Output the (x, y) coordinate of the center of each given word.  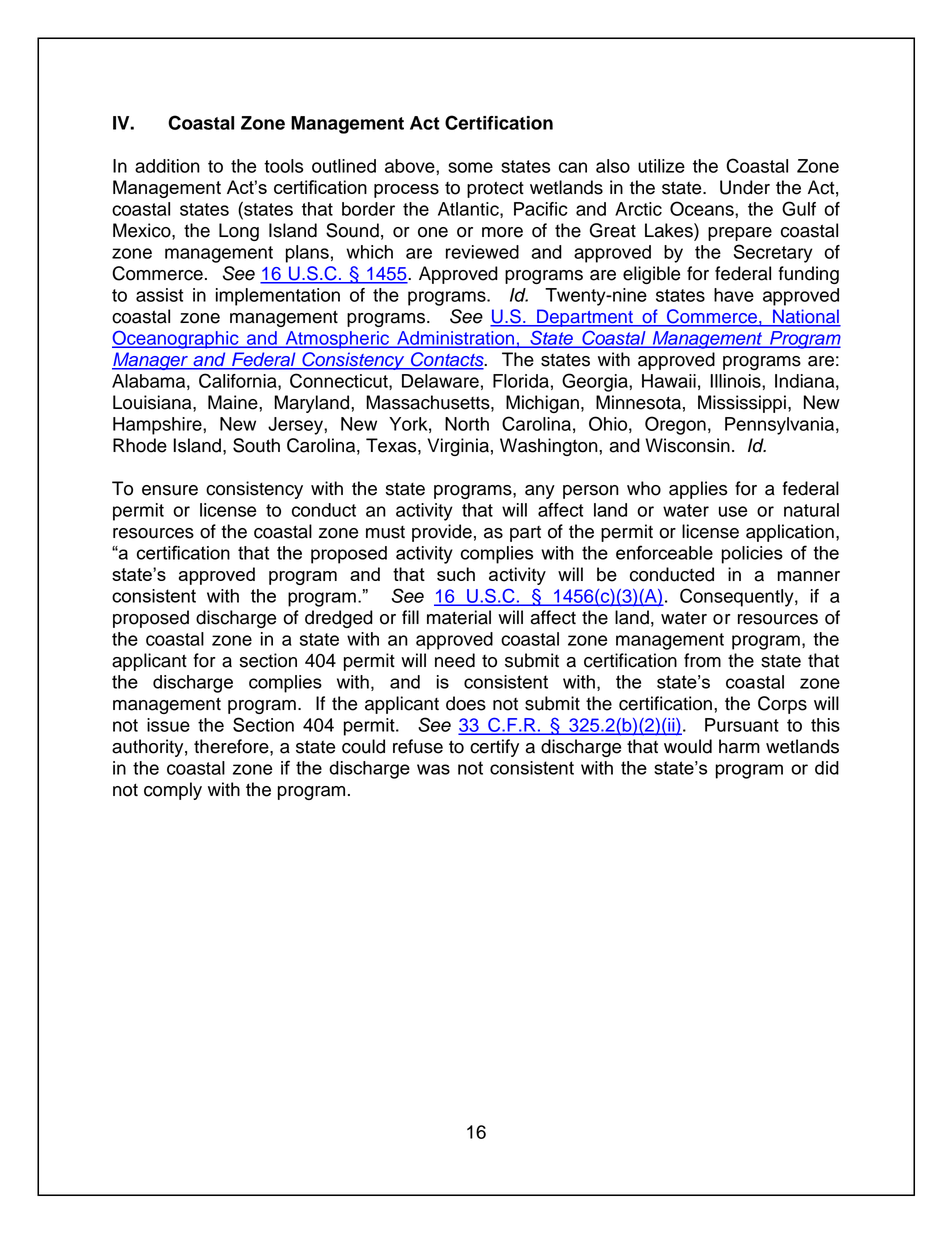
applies (698, 490)
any (540, 492)
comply (173, 791)
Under (745, 187)
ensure (170, 490)
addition (167, 166)
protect (495, 189)
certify (494, 748)
